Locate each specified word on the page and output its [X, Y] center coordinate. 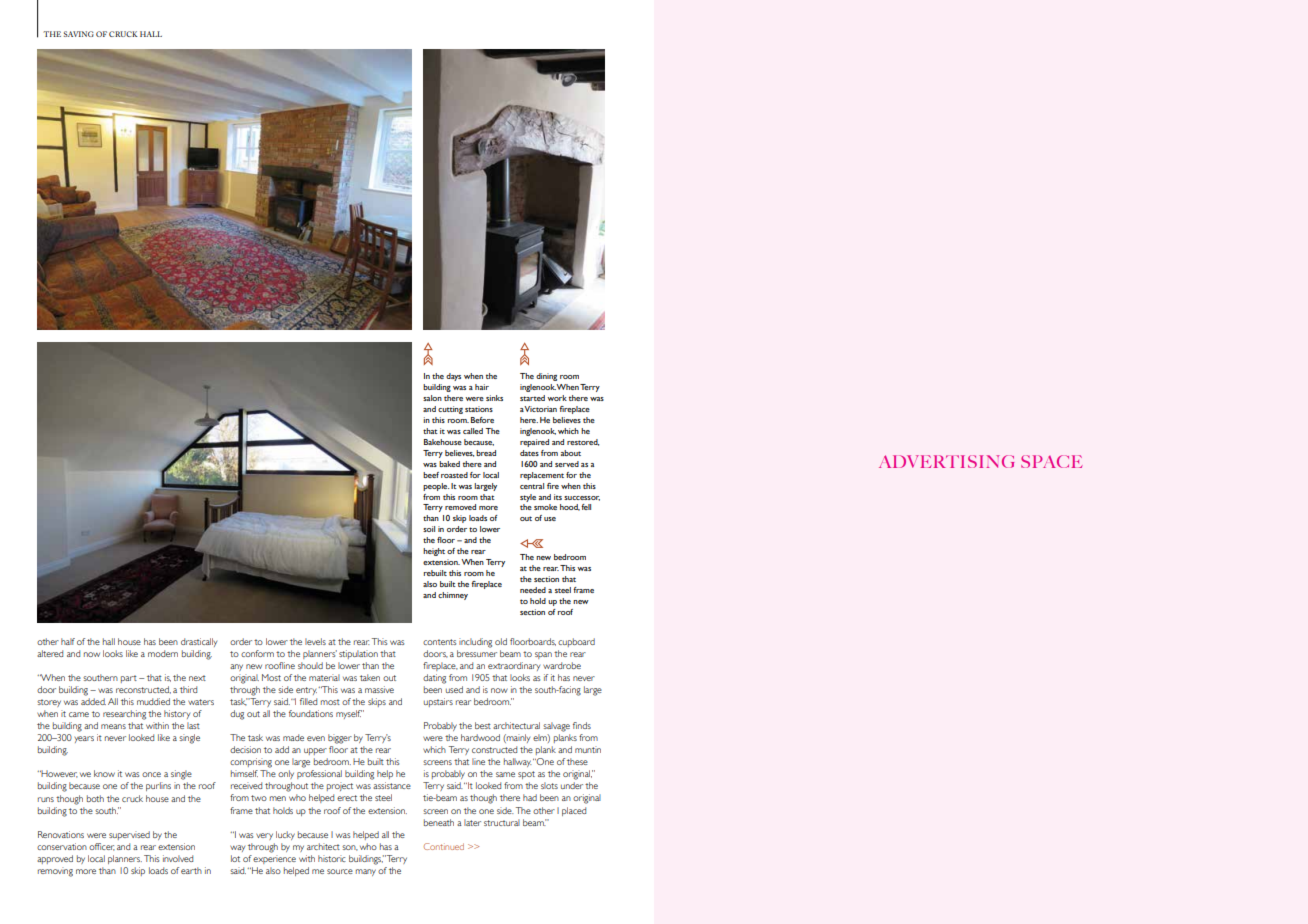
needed [533, 590]
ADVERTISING [946, 461]
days [453, 377]
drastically [199, 642]
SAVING [79, 34]
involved [178, 858]
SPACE [1051, 461]
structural [502, 822]
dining [546, 377]
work [557, 398]
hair [482, 387]
